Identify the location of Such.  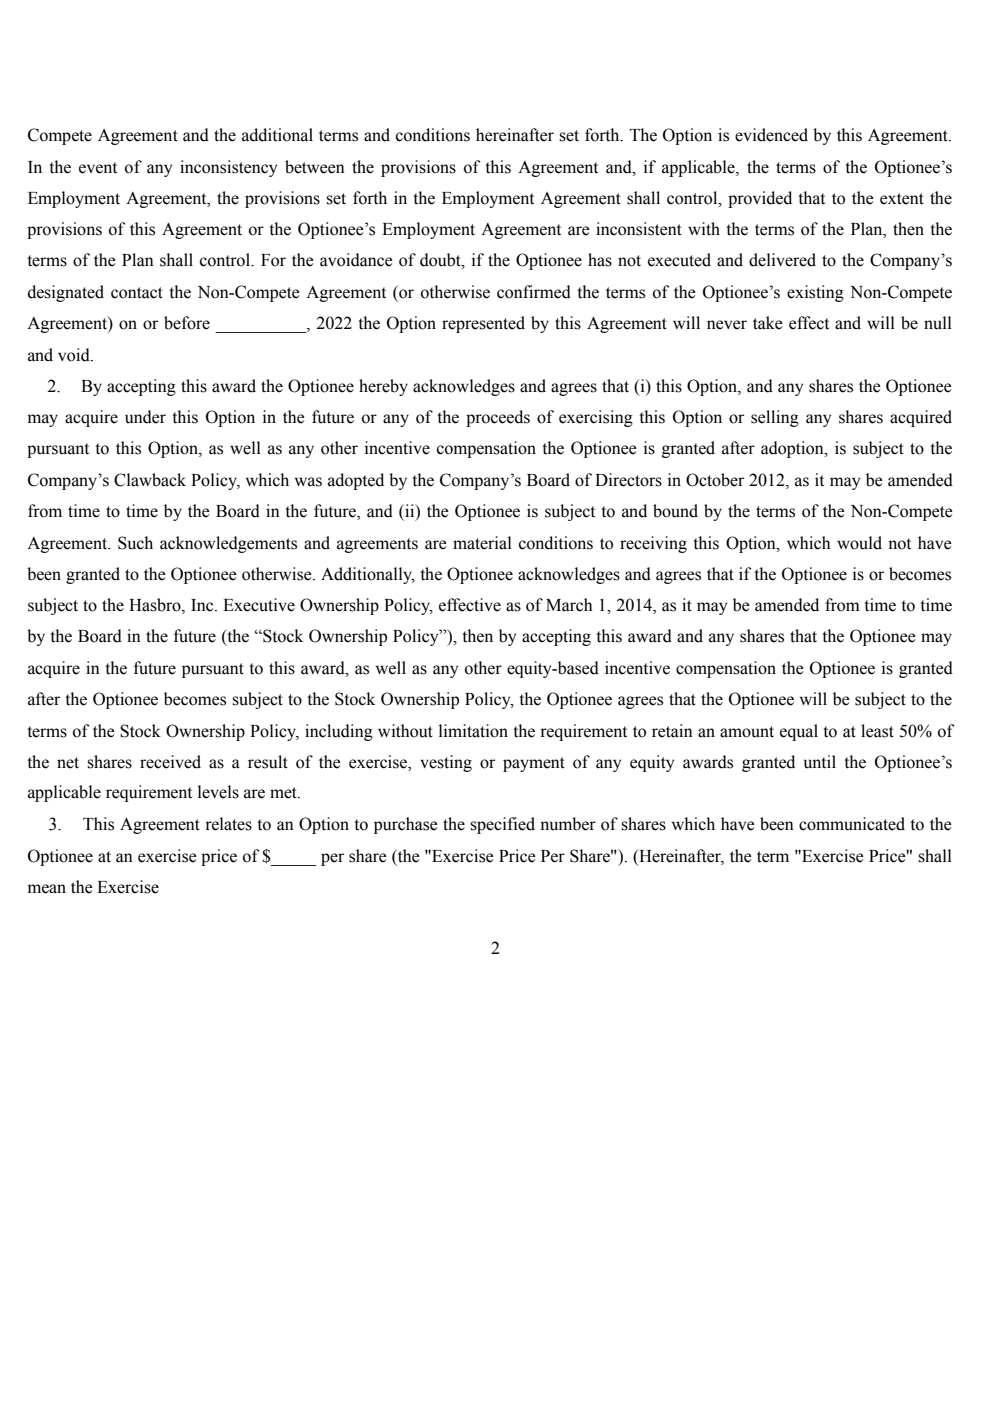
(135, 543).
